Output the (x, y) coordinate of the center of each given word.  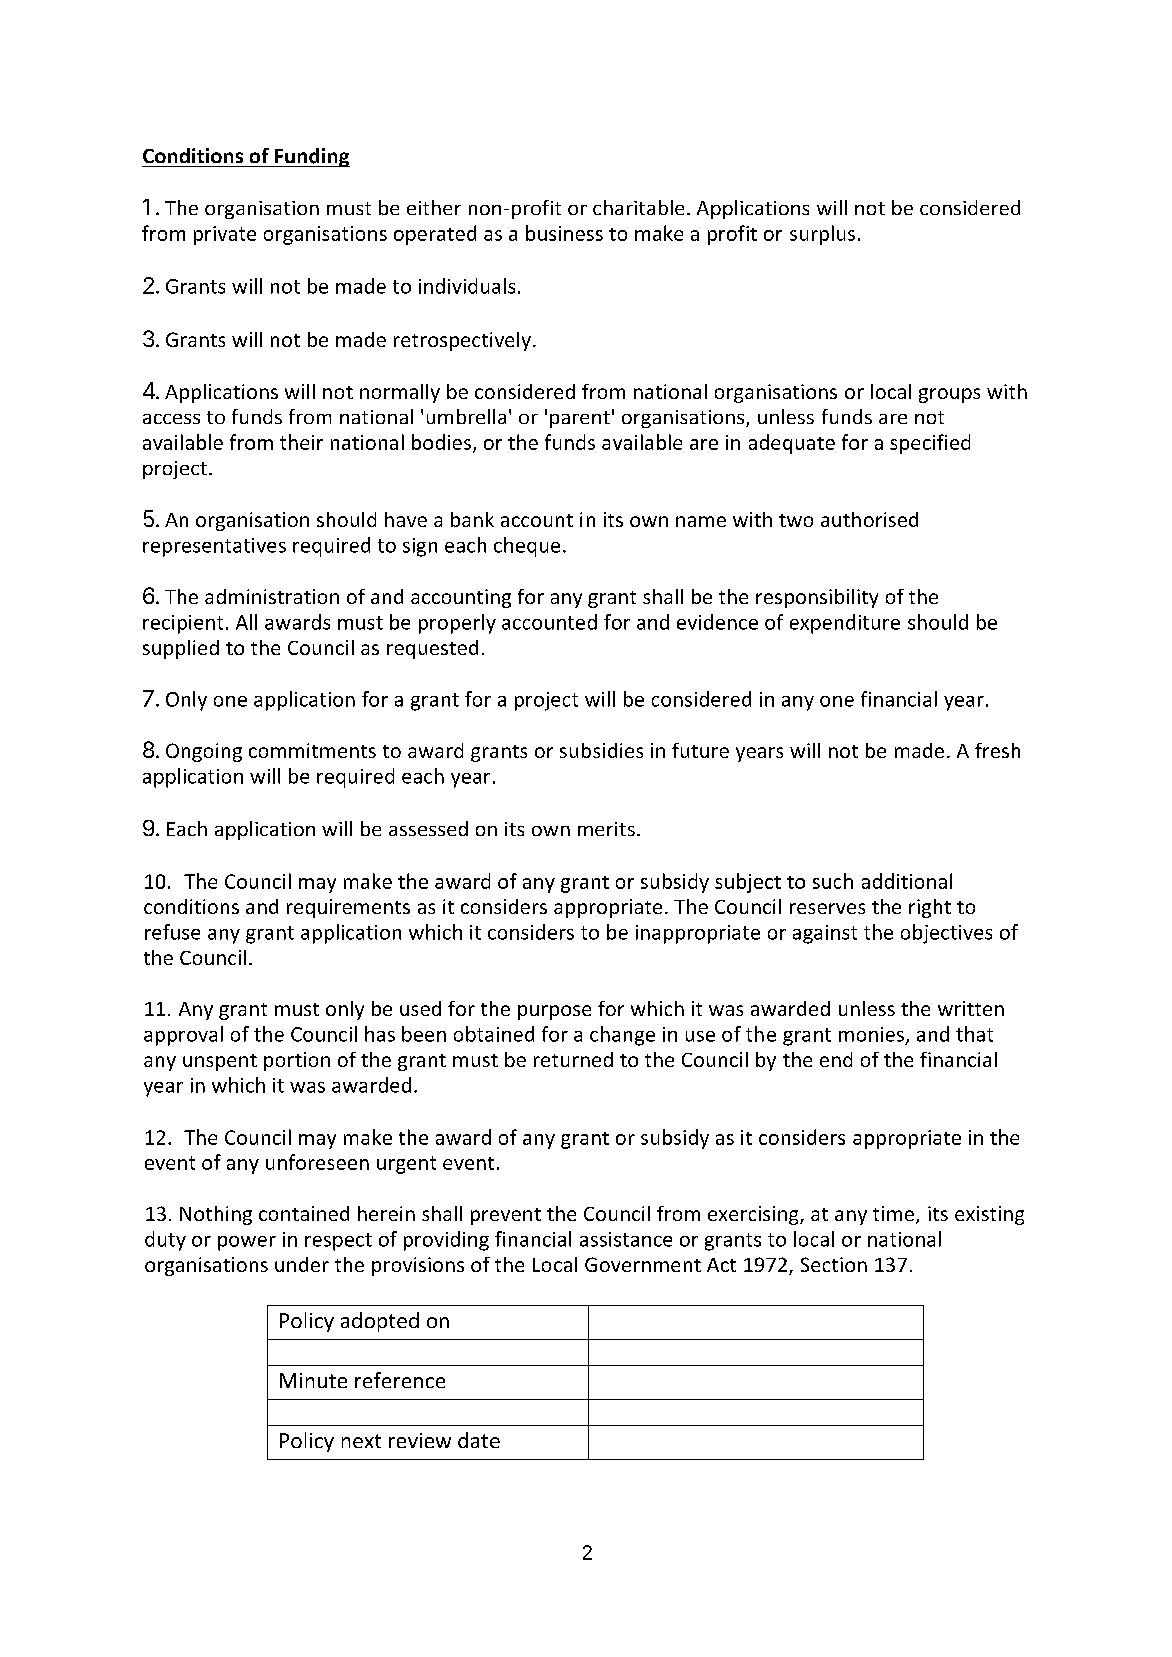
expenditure (845, 624)
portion (297, 1061)
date (479, 1440)
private (225, 235)
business (564, 233)
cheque (527, 547)
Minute (313, 1380)
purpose (554, 1012)
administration (272, 596)
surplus (822, 235)
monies (871, 1034)
